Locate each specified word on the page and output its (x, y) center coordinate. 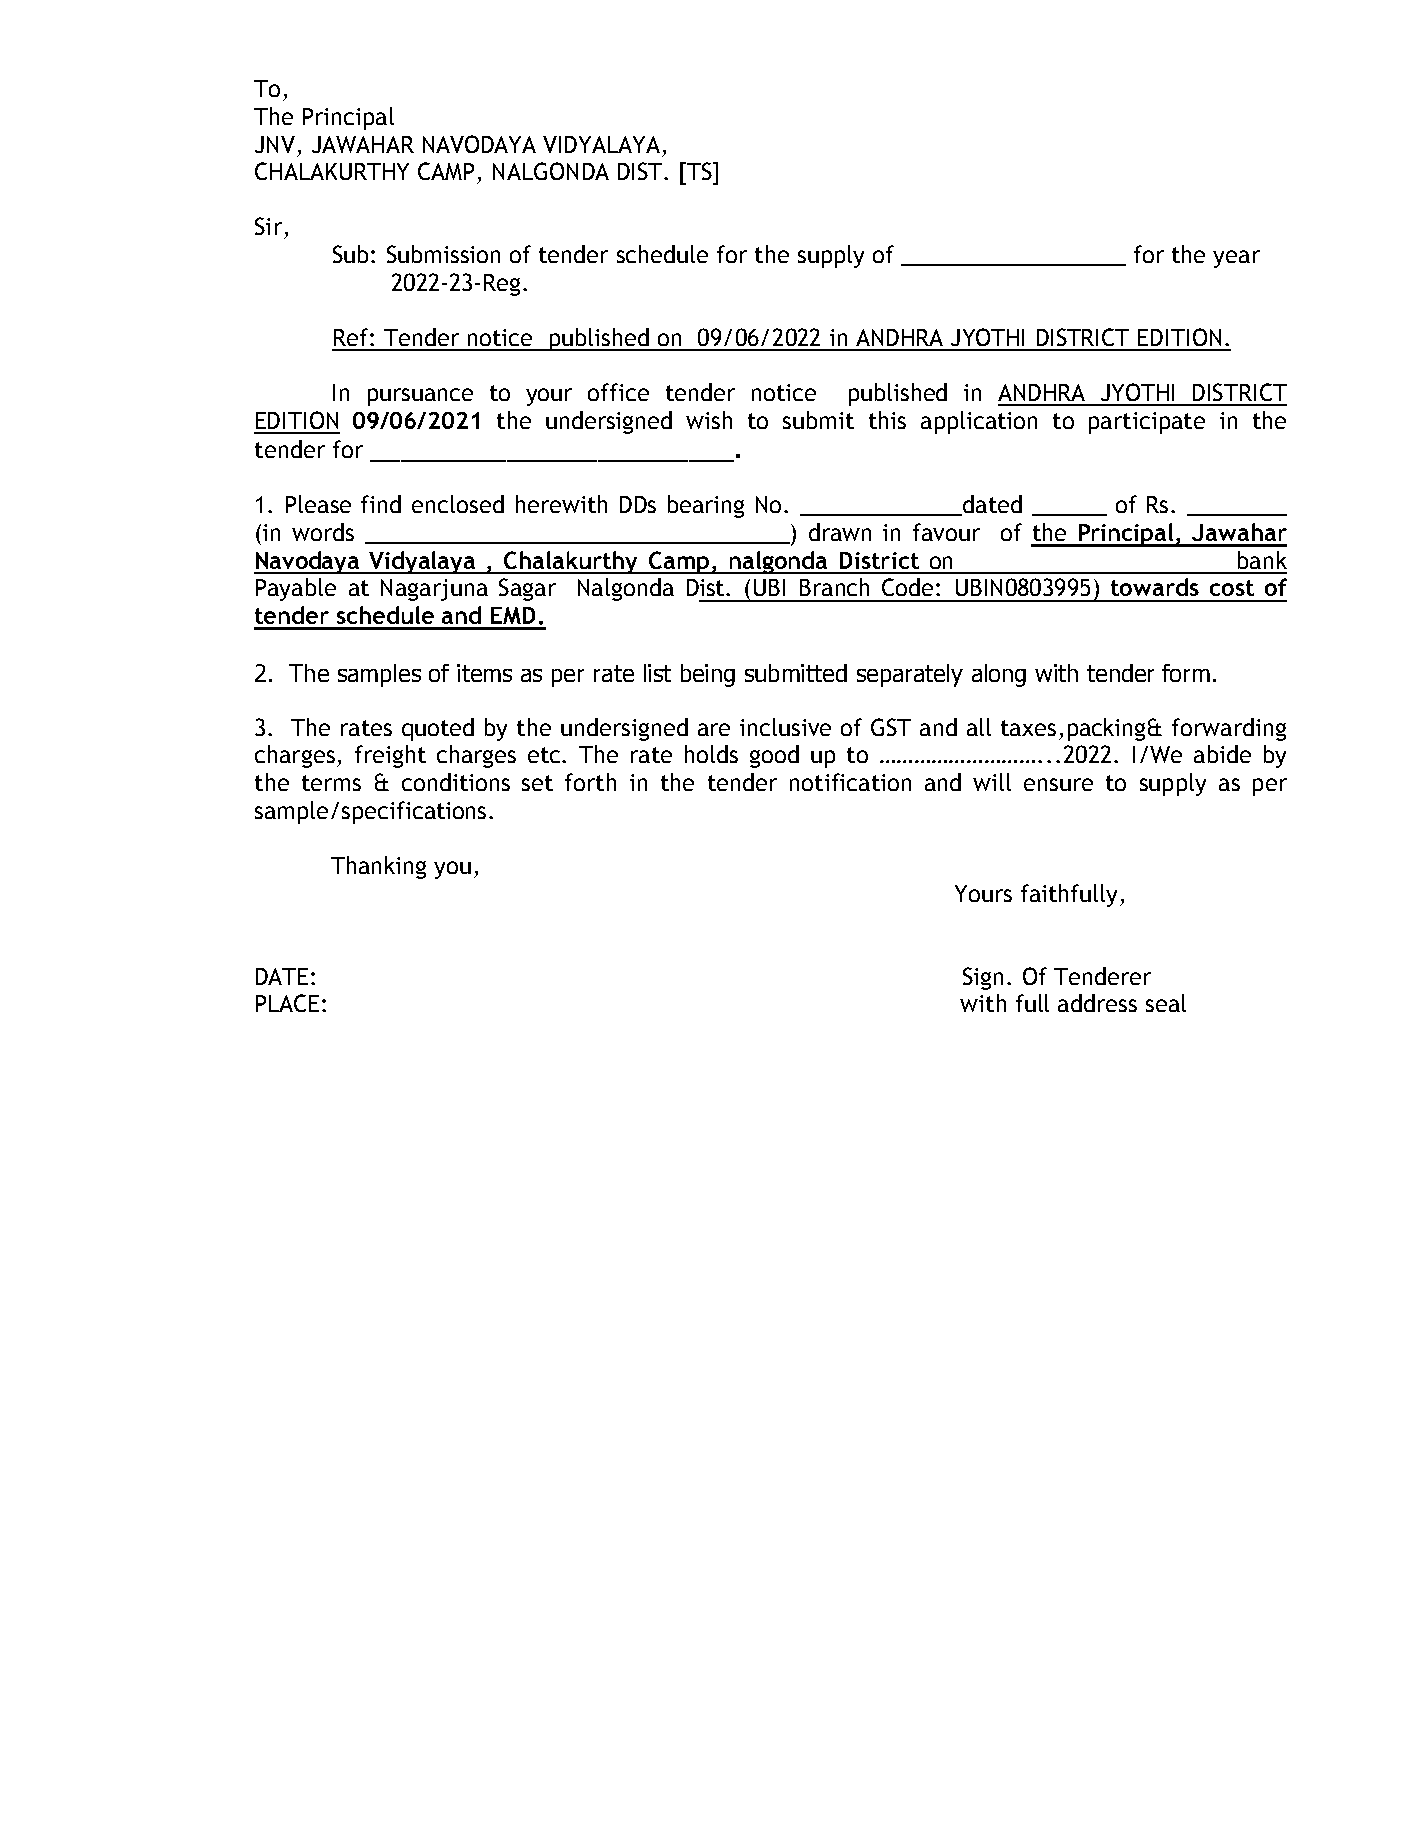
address (1097, 1003)
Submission (443, 254)
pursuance (420, 397)
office (618, 392)
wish (709, 420)
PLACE (287, 1003)
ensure (1058, 784)
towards (1155, 587)
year (1236, 259)
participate (1147, 423)
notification (850, 782)
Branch (834, 587)
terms (331, 783)
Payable (296, 589)
